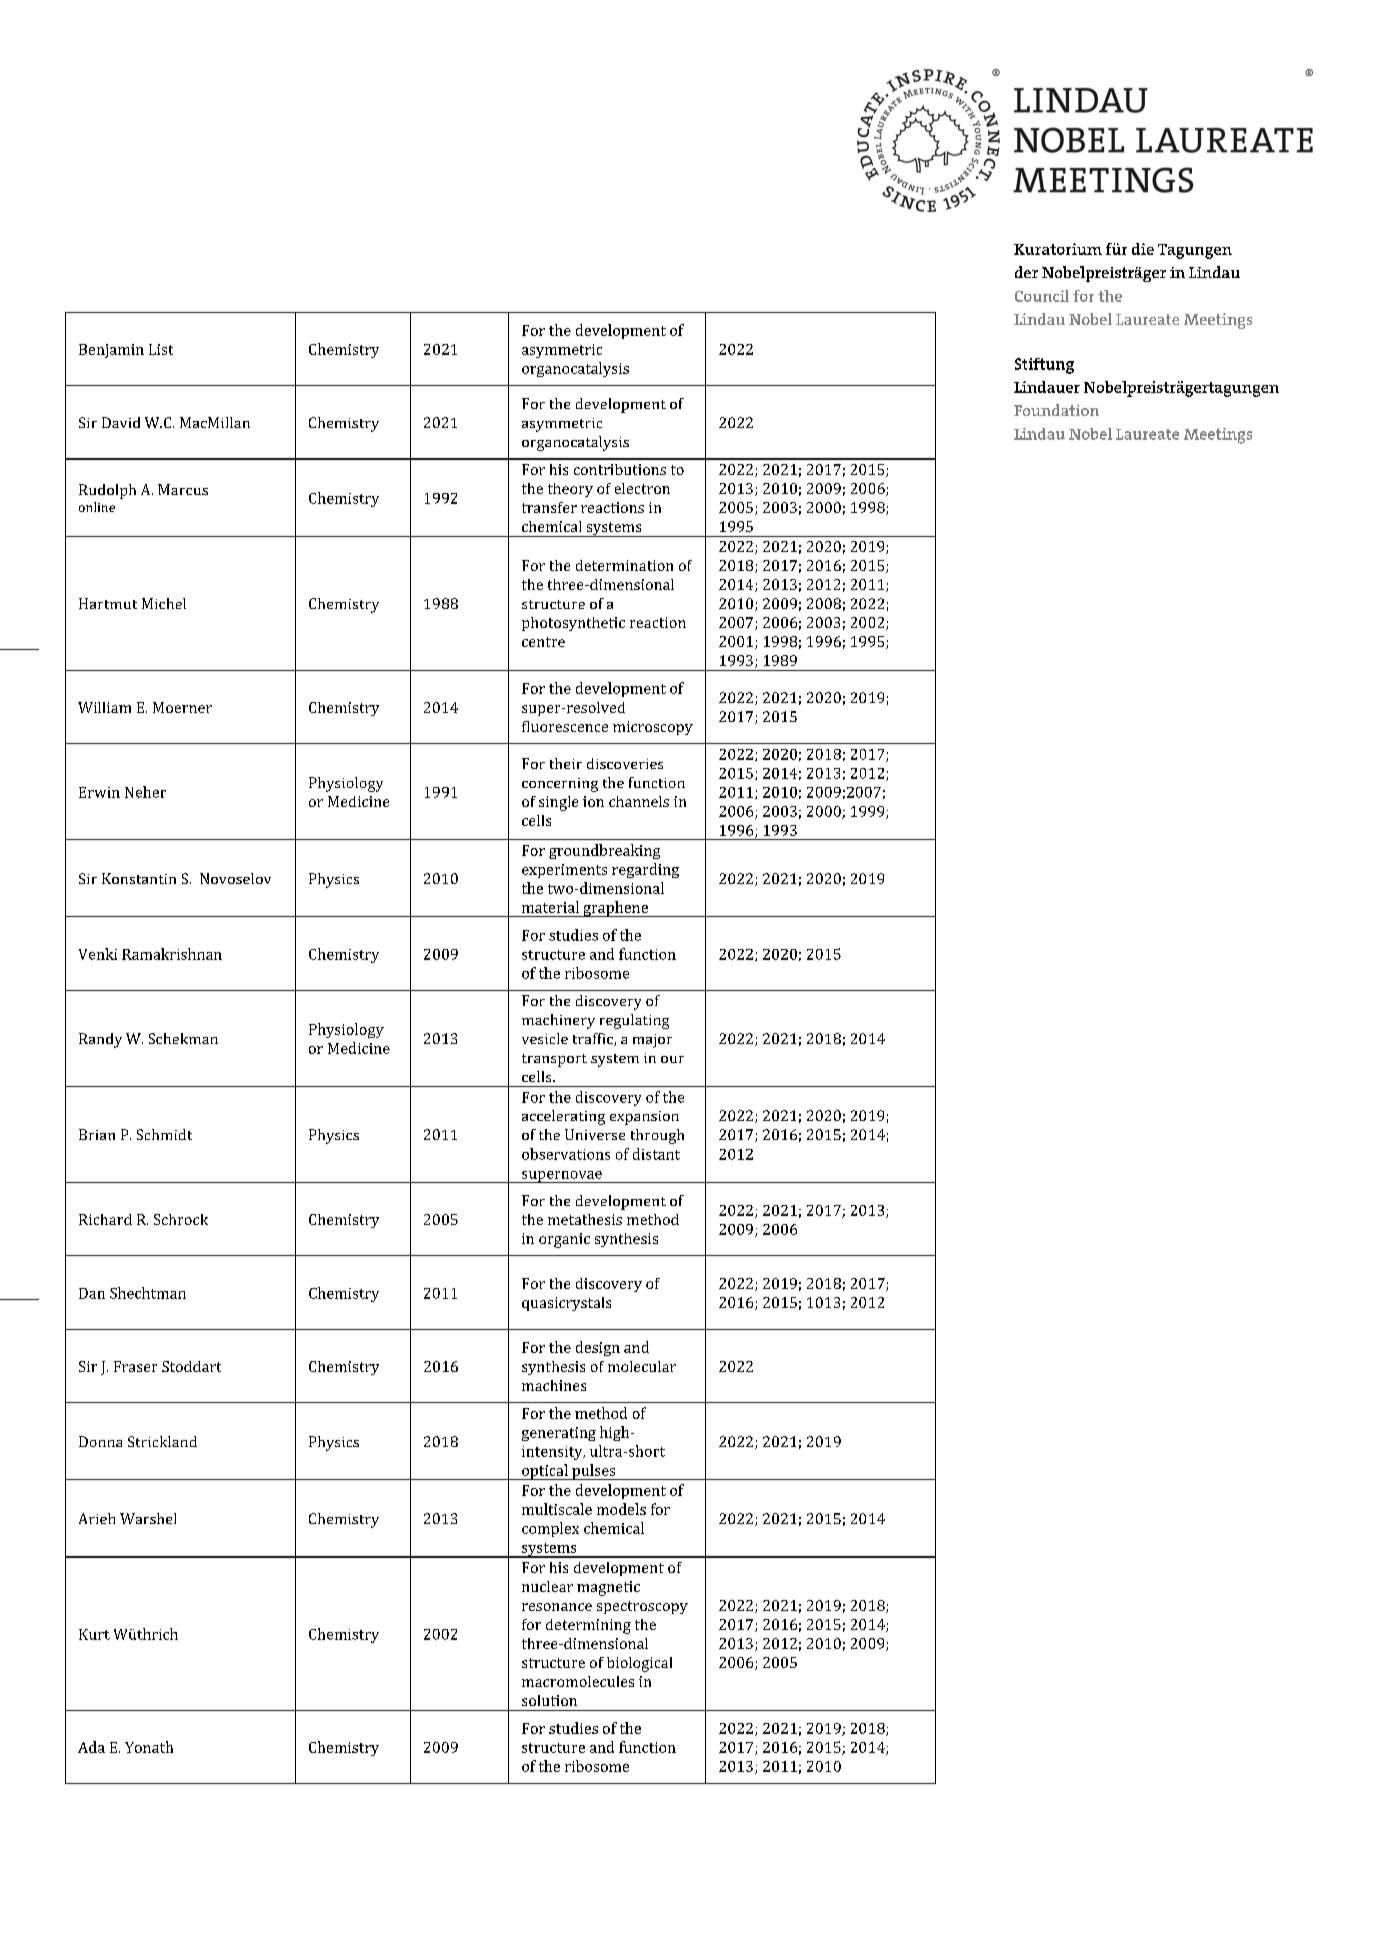 The width and height of the document is (1378, 1949). Describe the element at coordinates (172, 954) in the document. I see `Ramakrishnan` at that location.
